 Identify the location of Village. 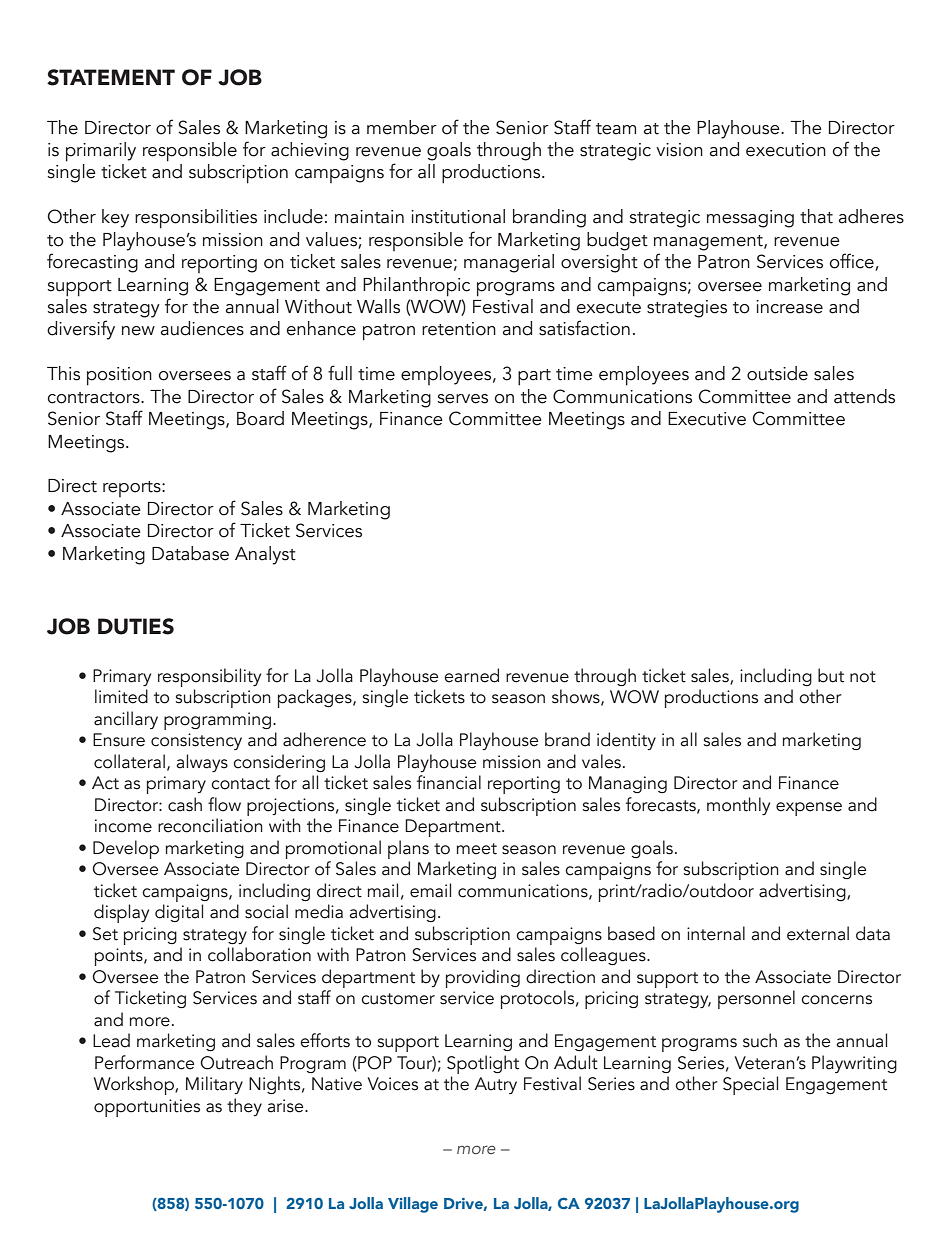
(413, 1205).
